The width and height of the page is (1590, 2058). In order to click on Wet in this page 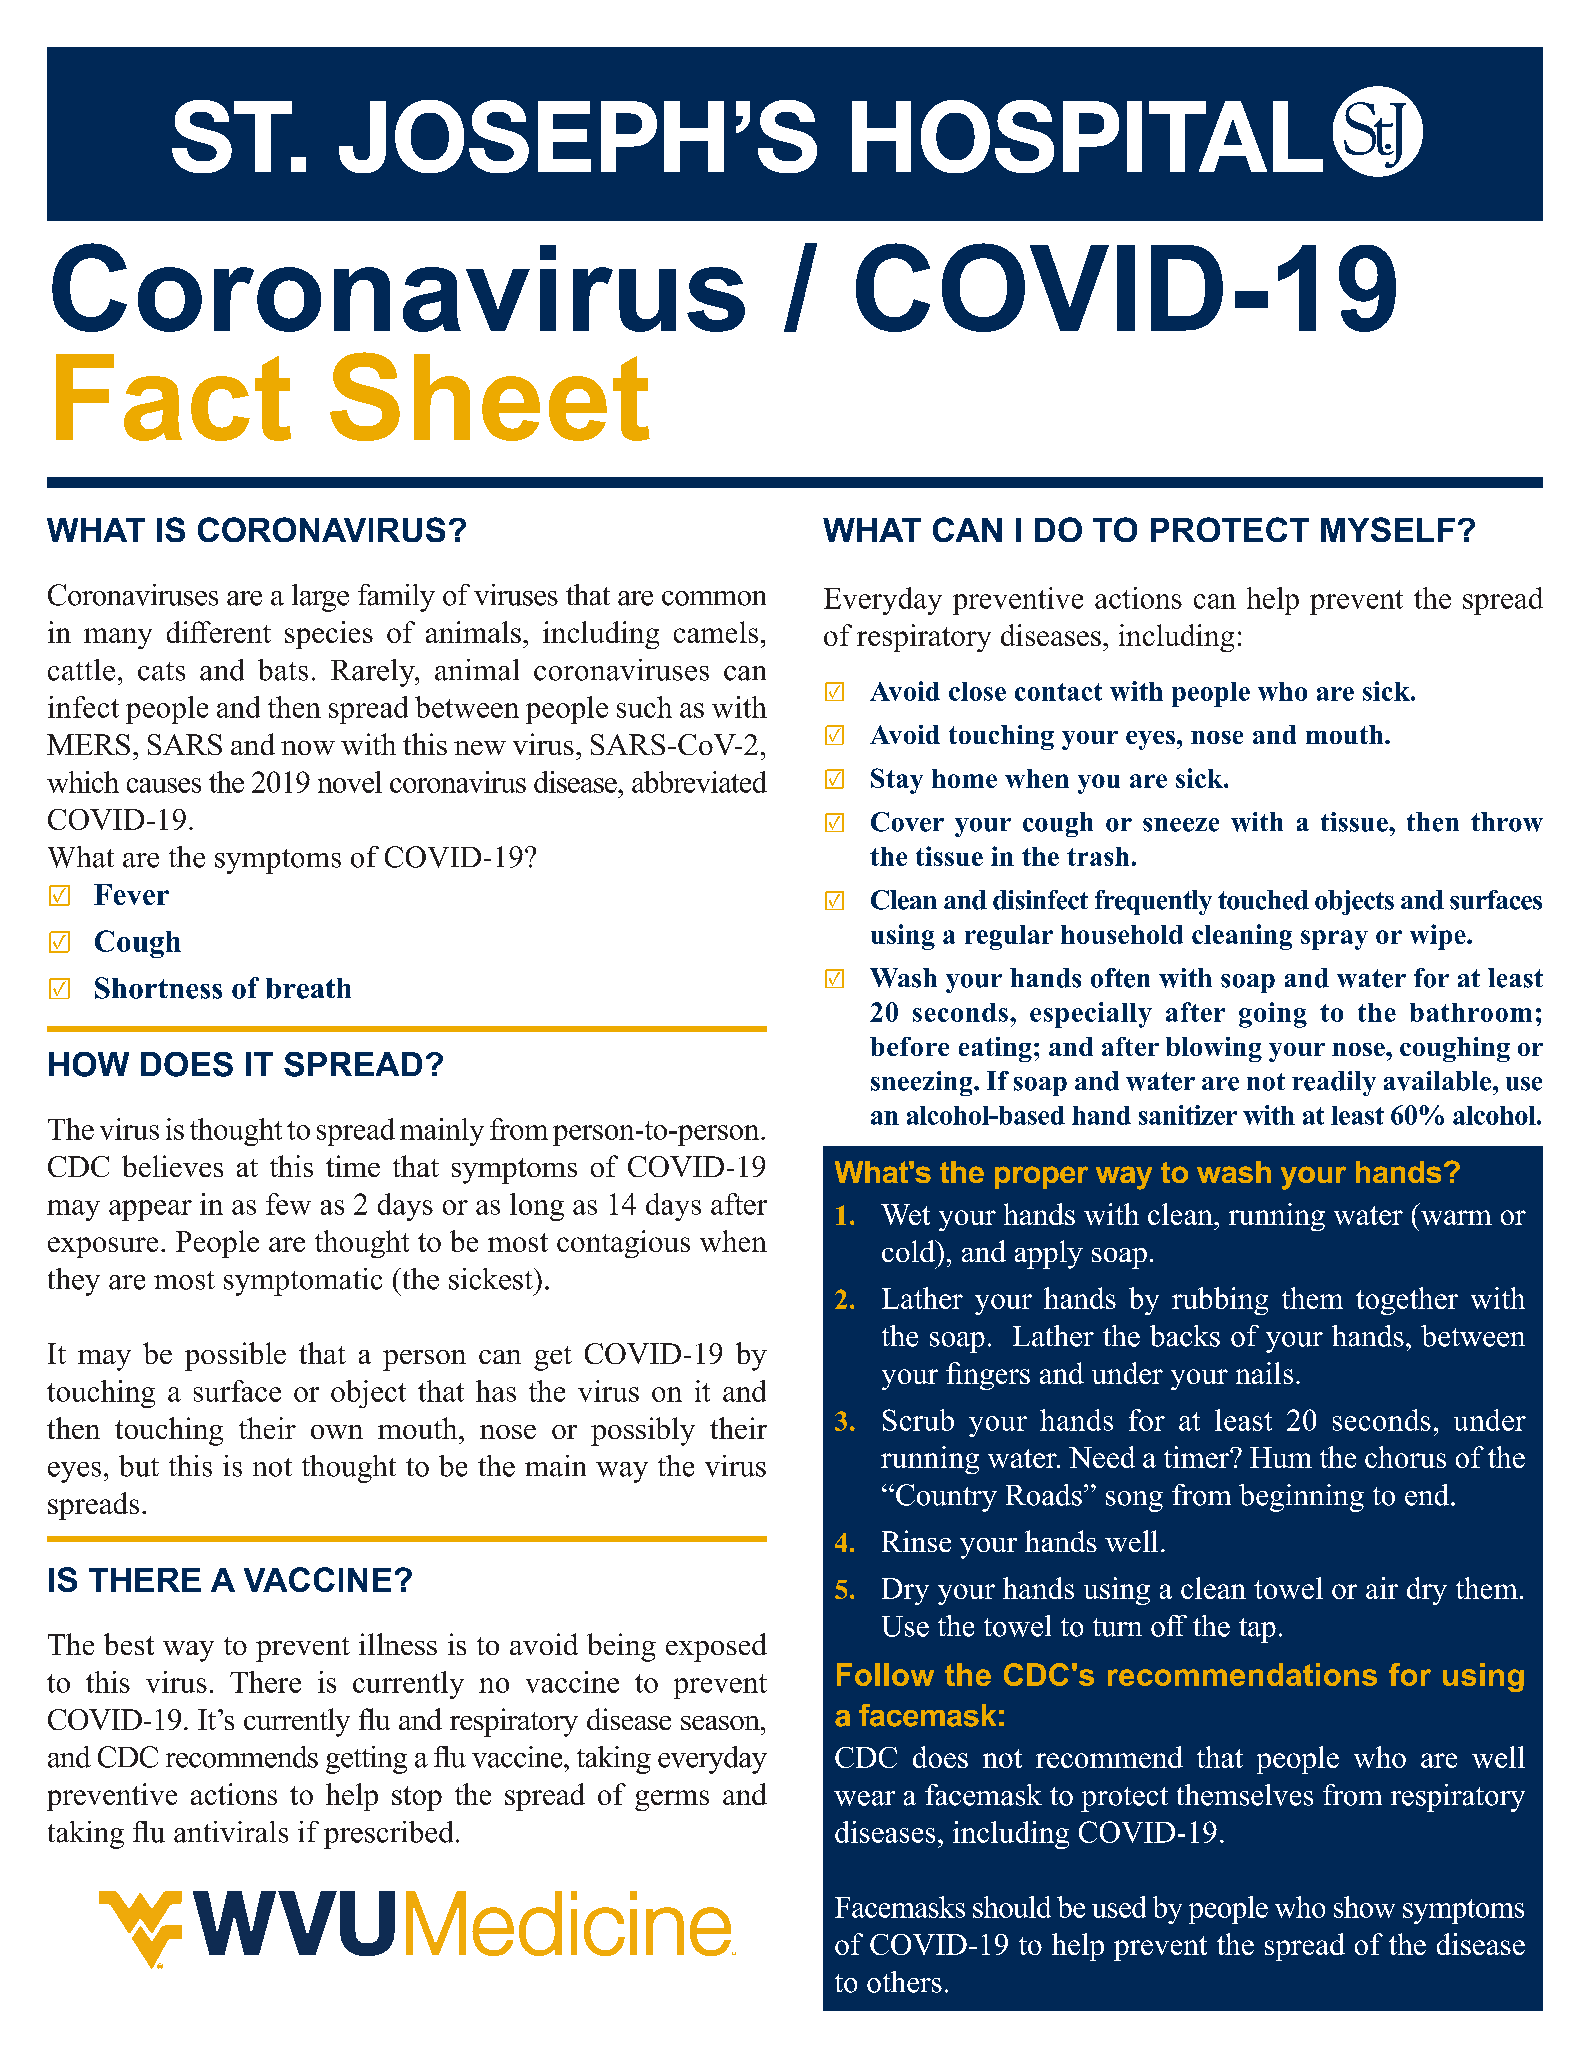, I will do `click(905, 1214)`.
